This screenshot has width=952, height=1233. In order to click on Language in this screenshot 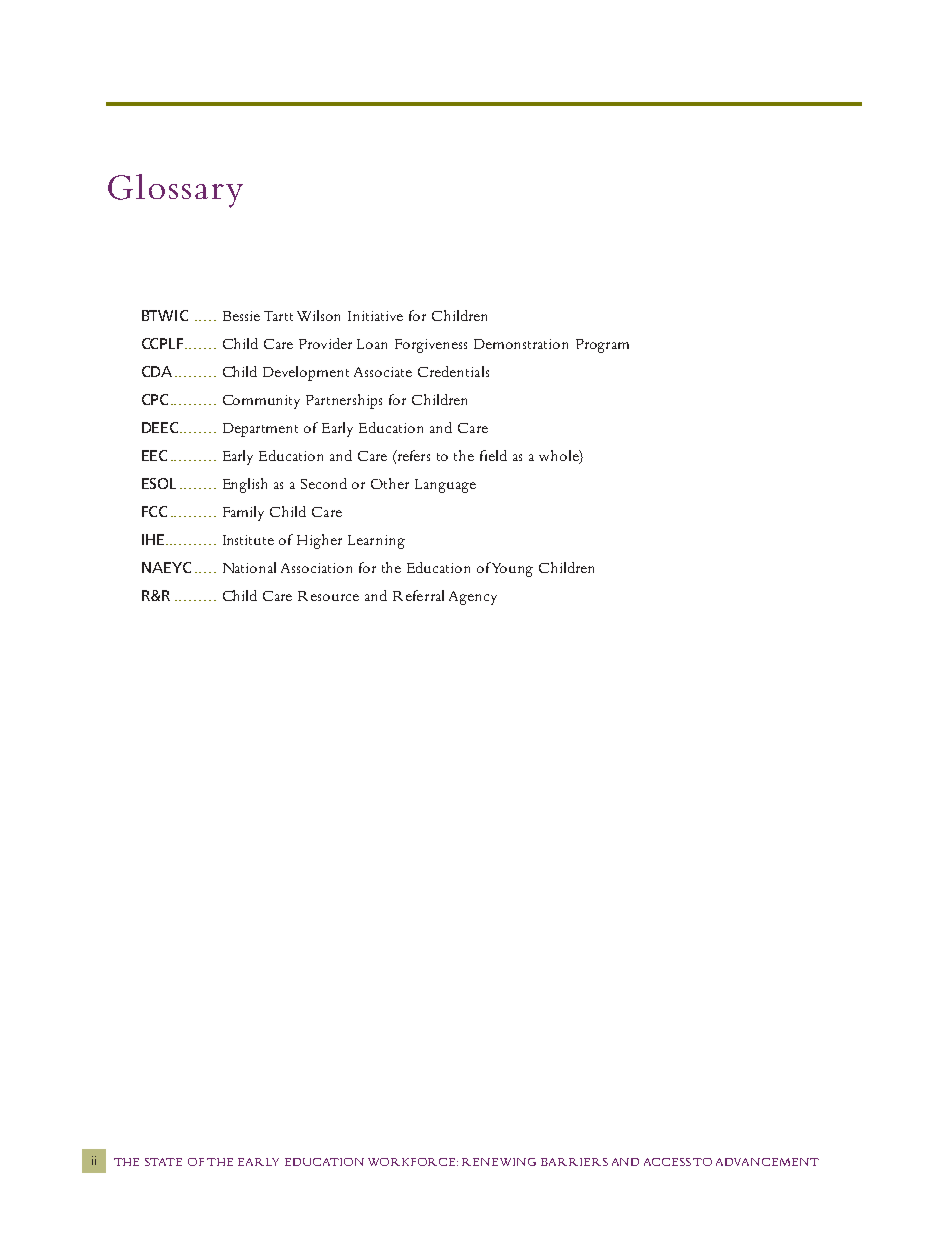, I will do `click(445, 486)`.
